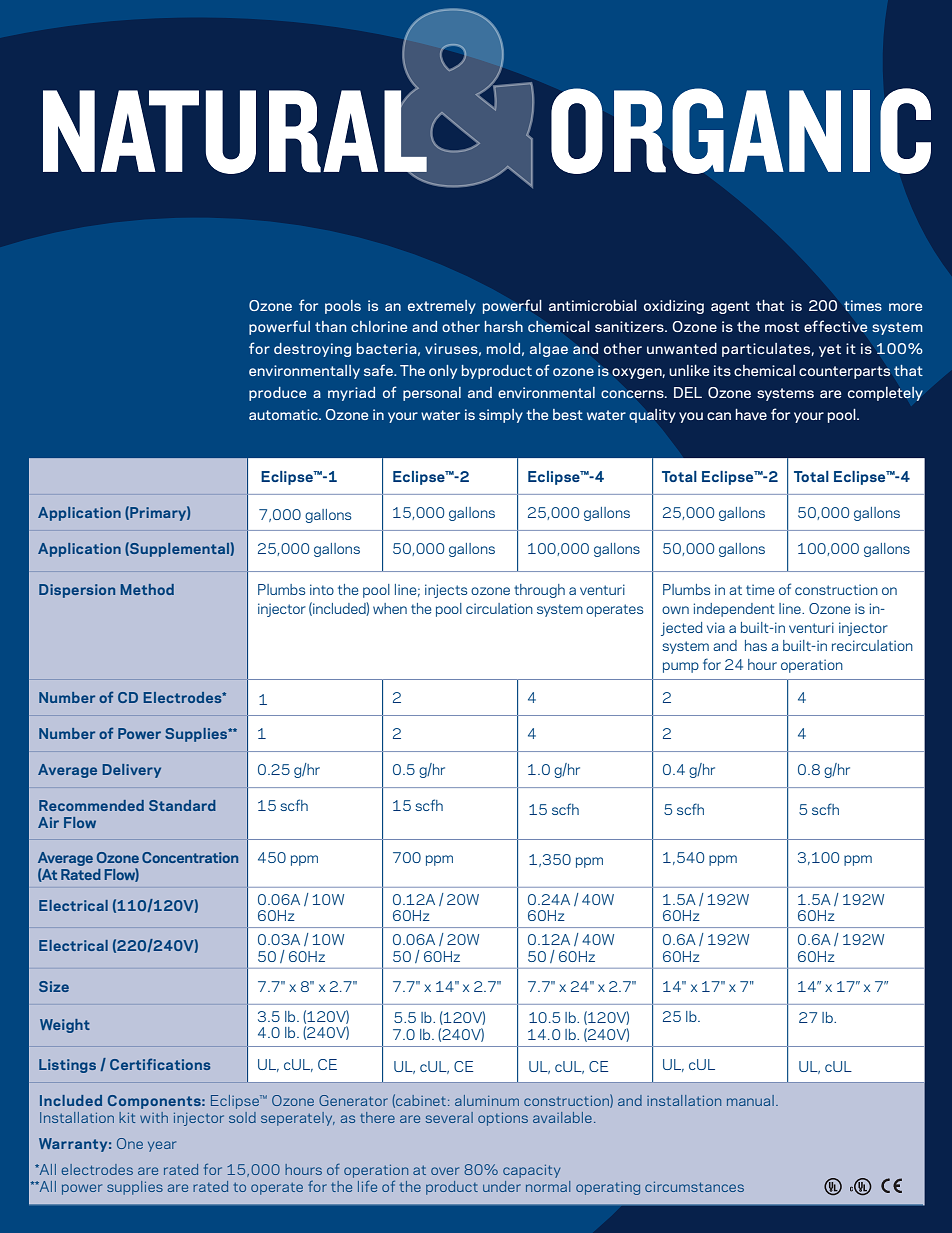 The width and height of the screenshot is (952, 1233). What do you see at coordinates (501, 416) in the screenshot?
I see `simply` at bounding box center [501, 416].
